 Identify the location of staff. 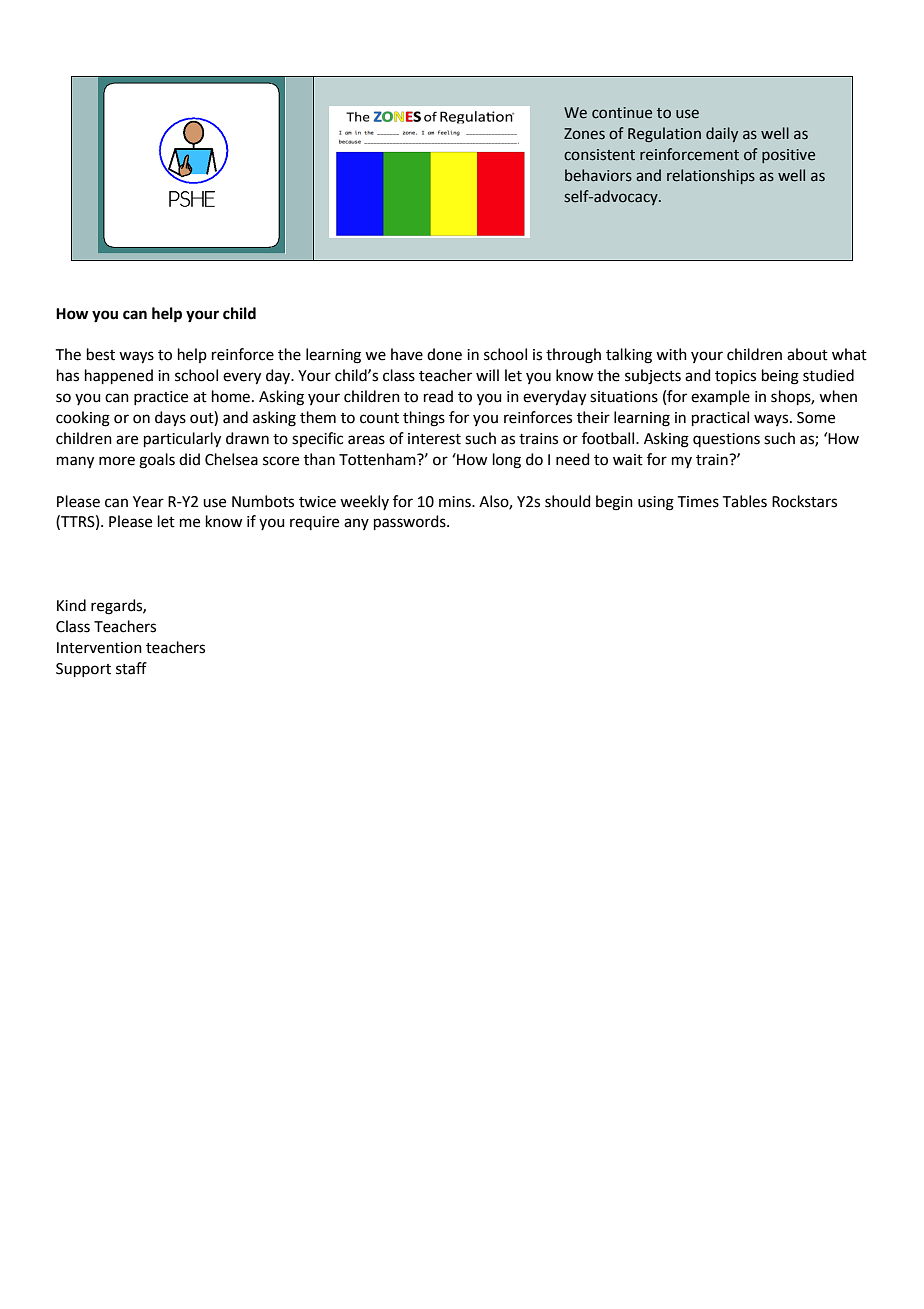
(131, 668).
